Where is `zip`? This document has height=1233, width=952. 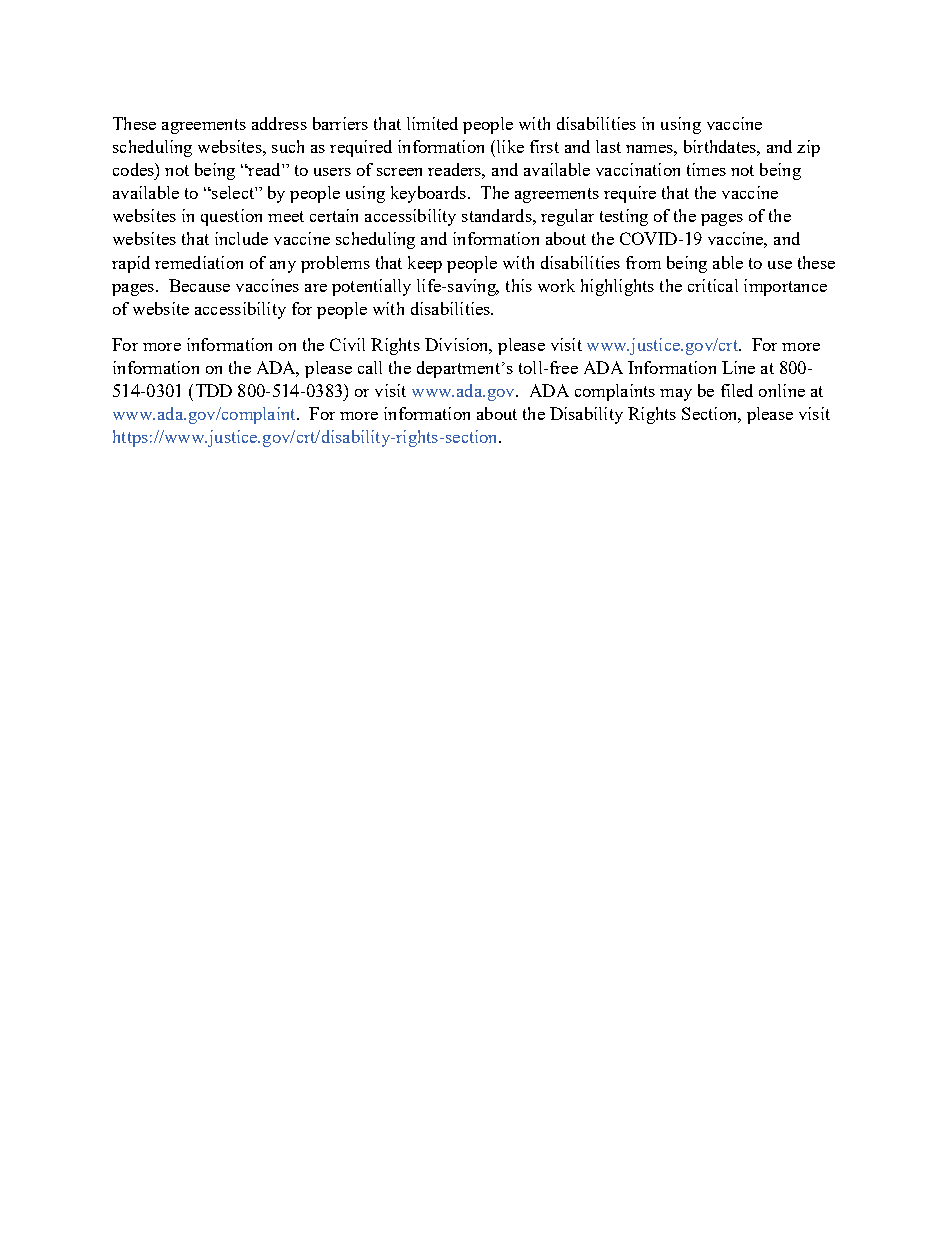
zip is located at coordinates (808, 148).
